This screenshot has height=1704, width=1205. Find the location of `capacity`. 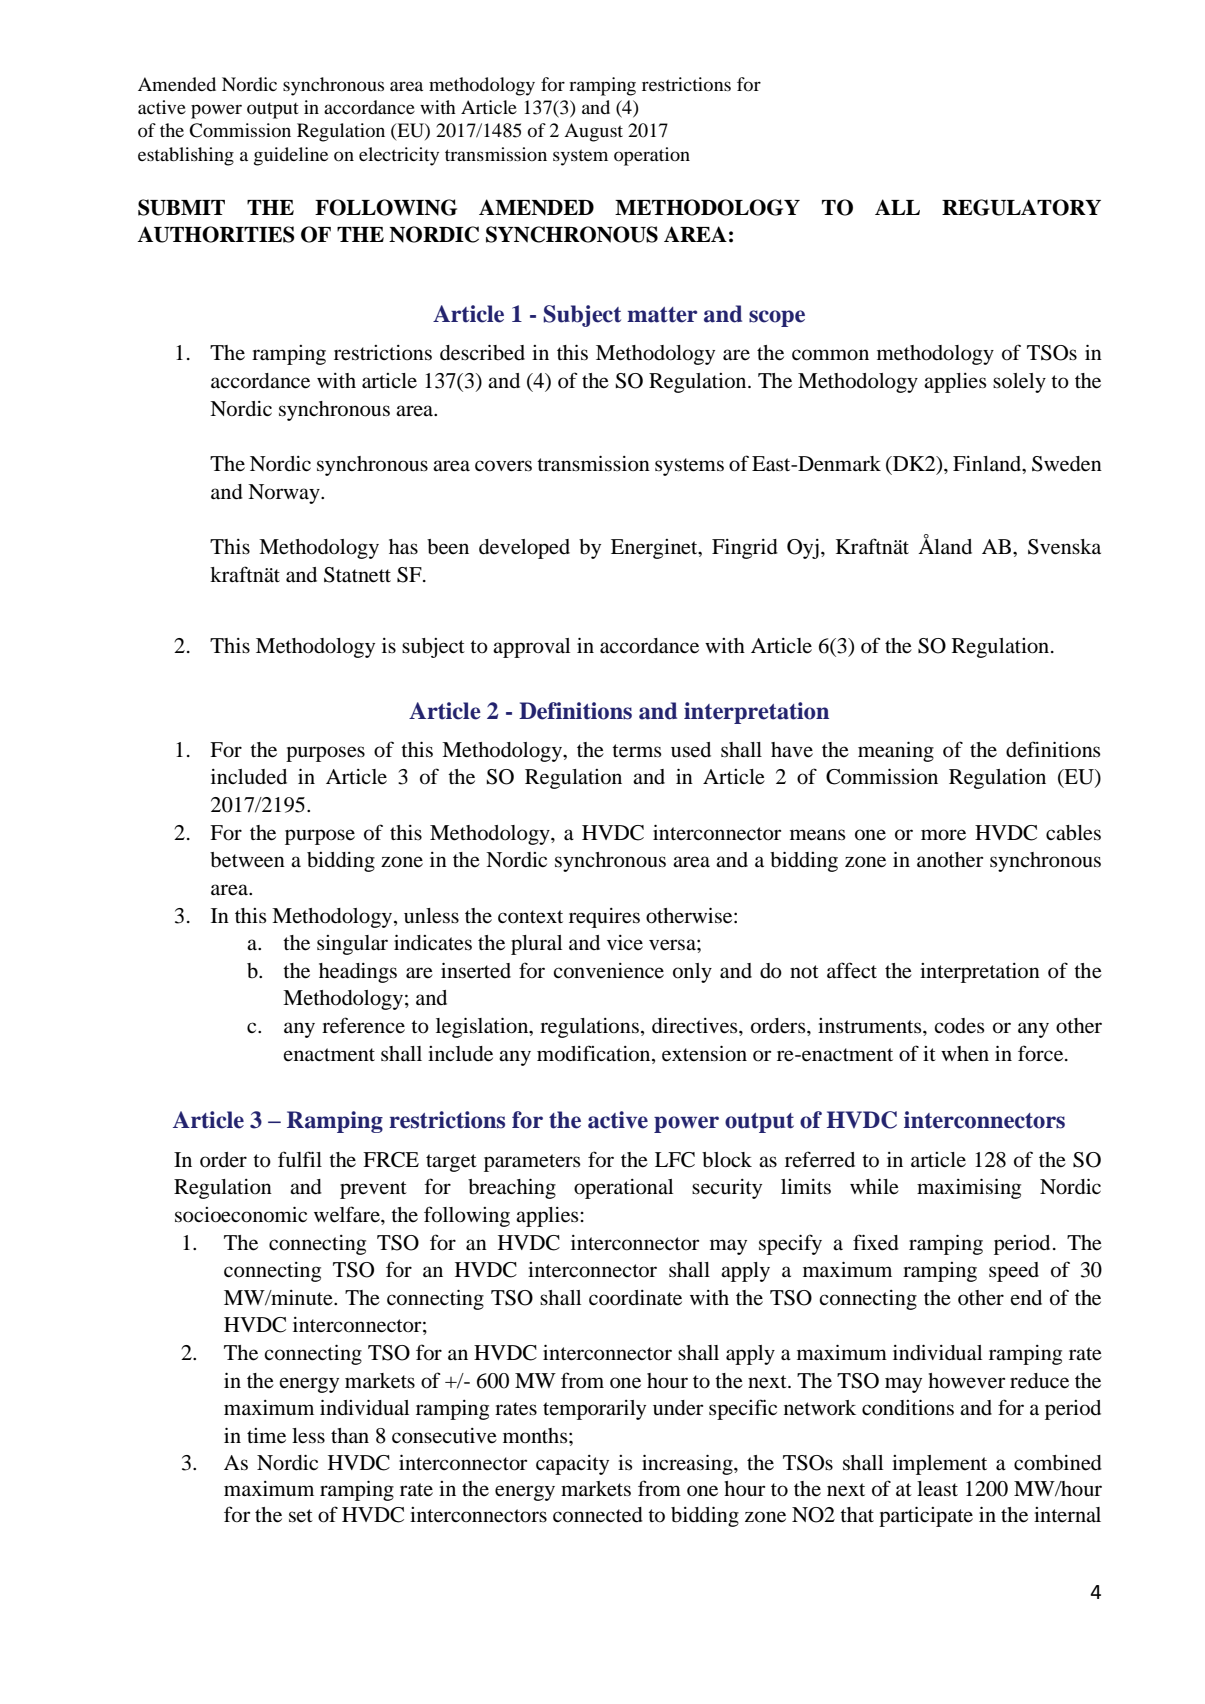

capacity is located at coordinates (572, 1465).
